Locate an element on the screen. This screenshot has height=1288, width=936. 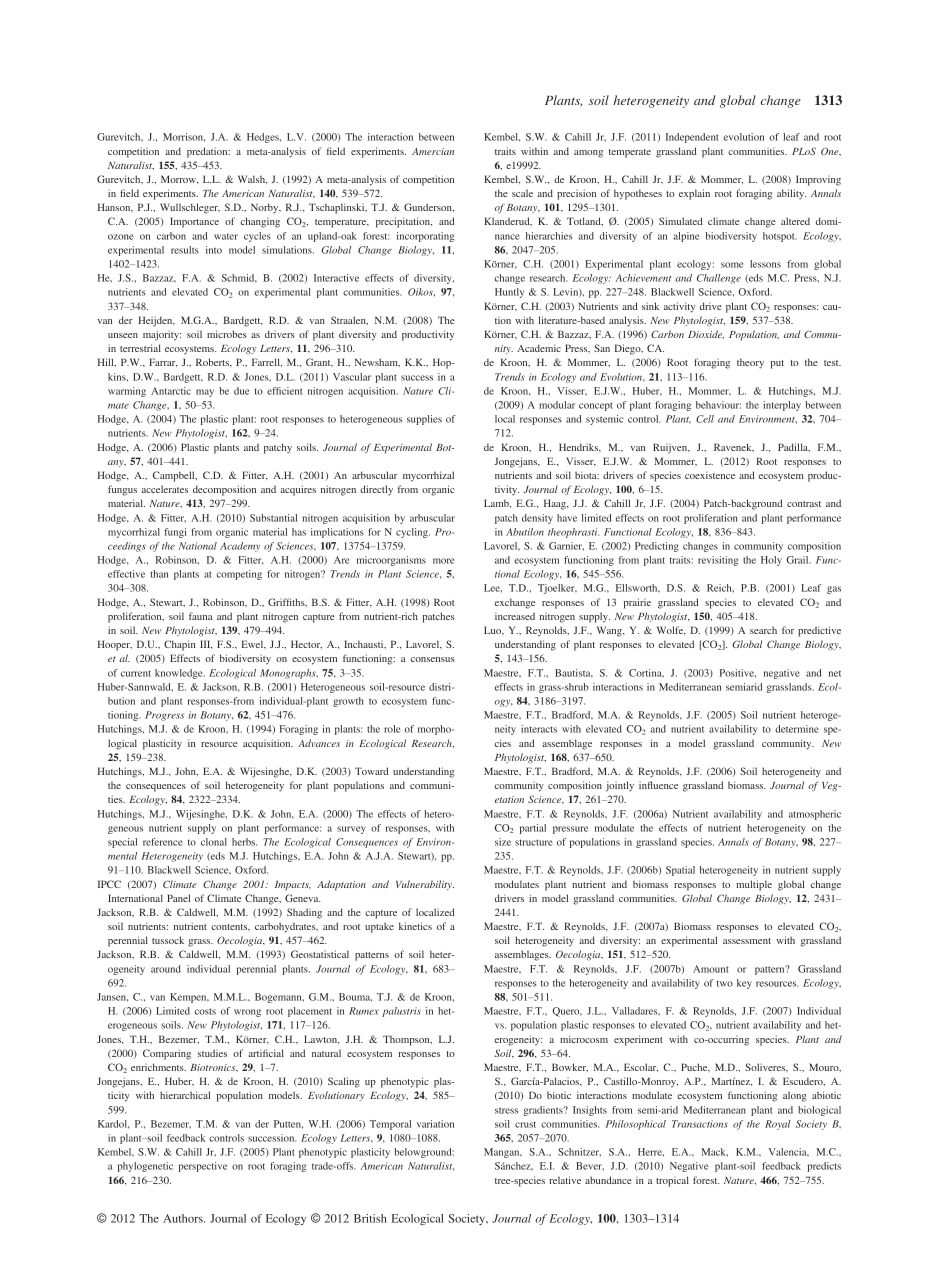
Valencia is located at coordinates (788, 1152).
